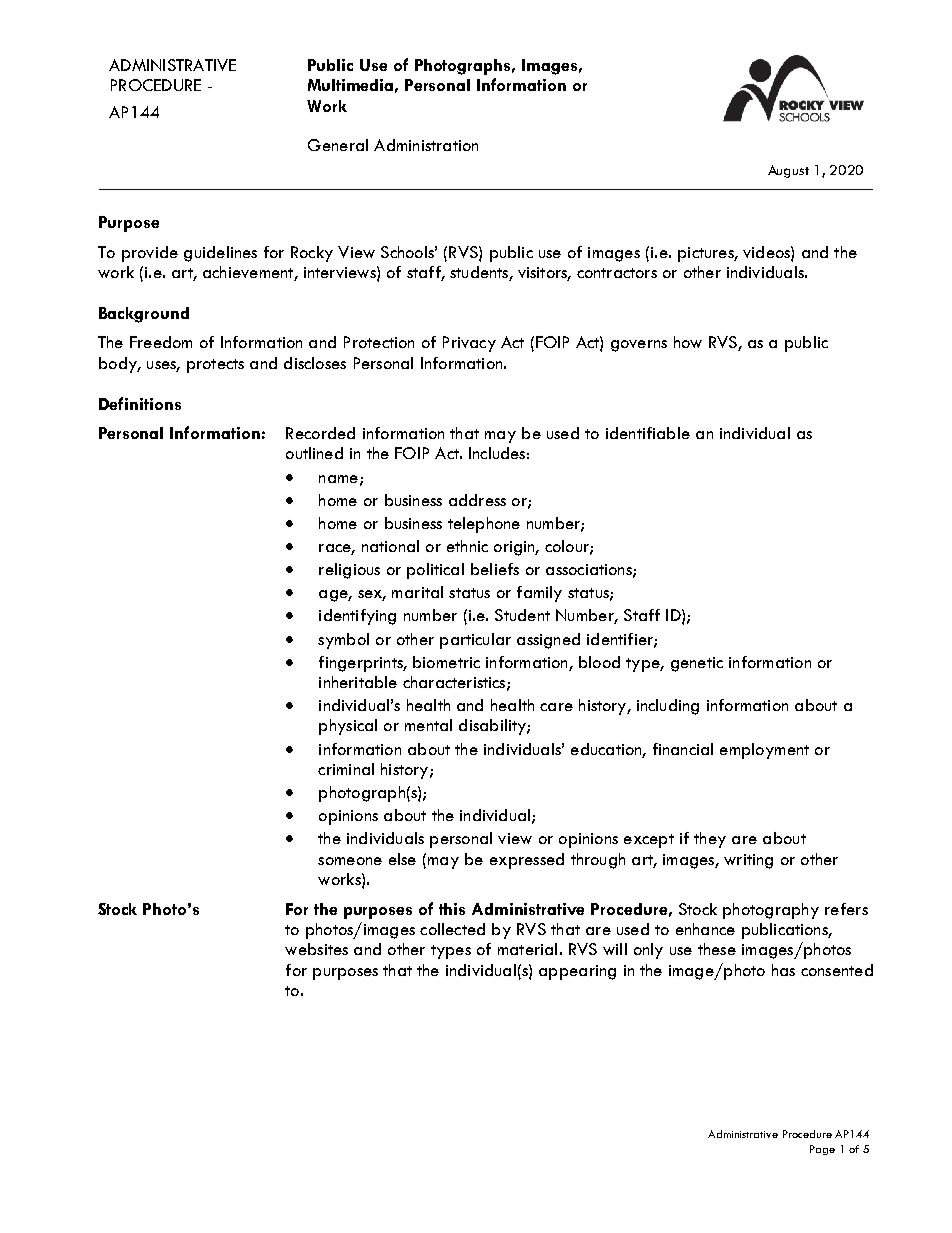  What do you see at coordinates (314, 453) in the image?
I see `outlined` at bounding box center [314, 453].
